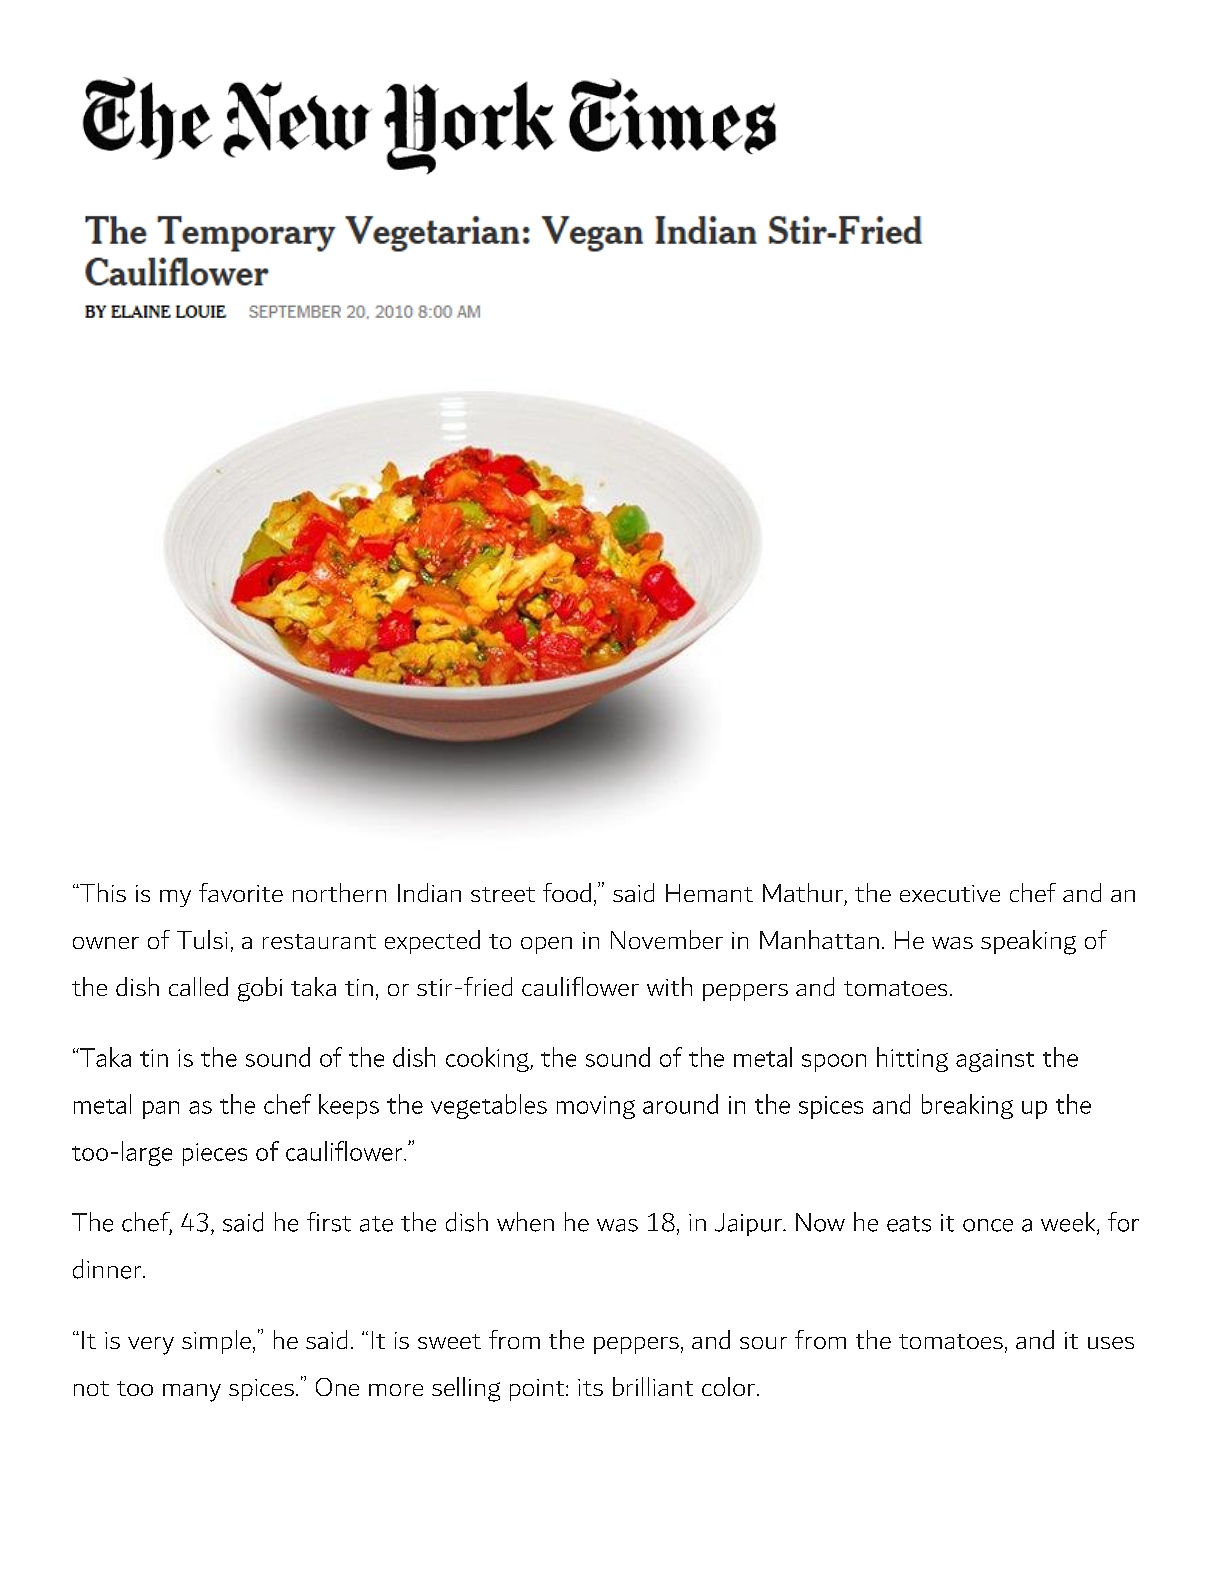  I want to click on One, so click(337, 1387).
